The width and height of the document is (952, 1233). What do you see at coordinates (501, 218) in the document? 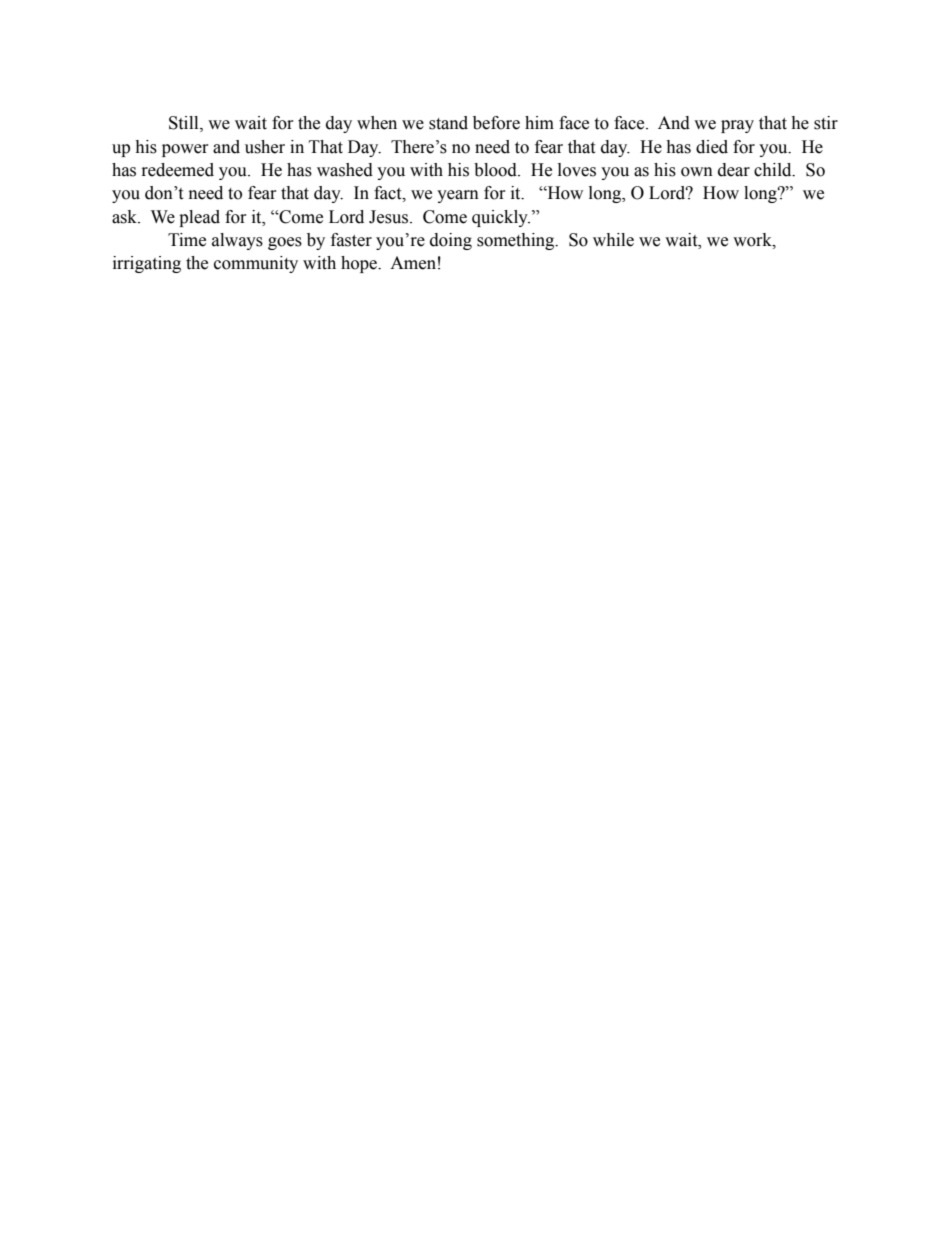
I see `quickly` at bounding box center [501, 218].
